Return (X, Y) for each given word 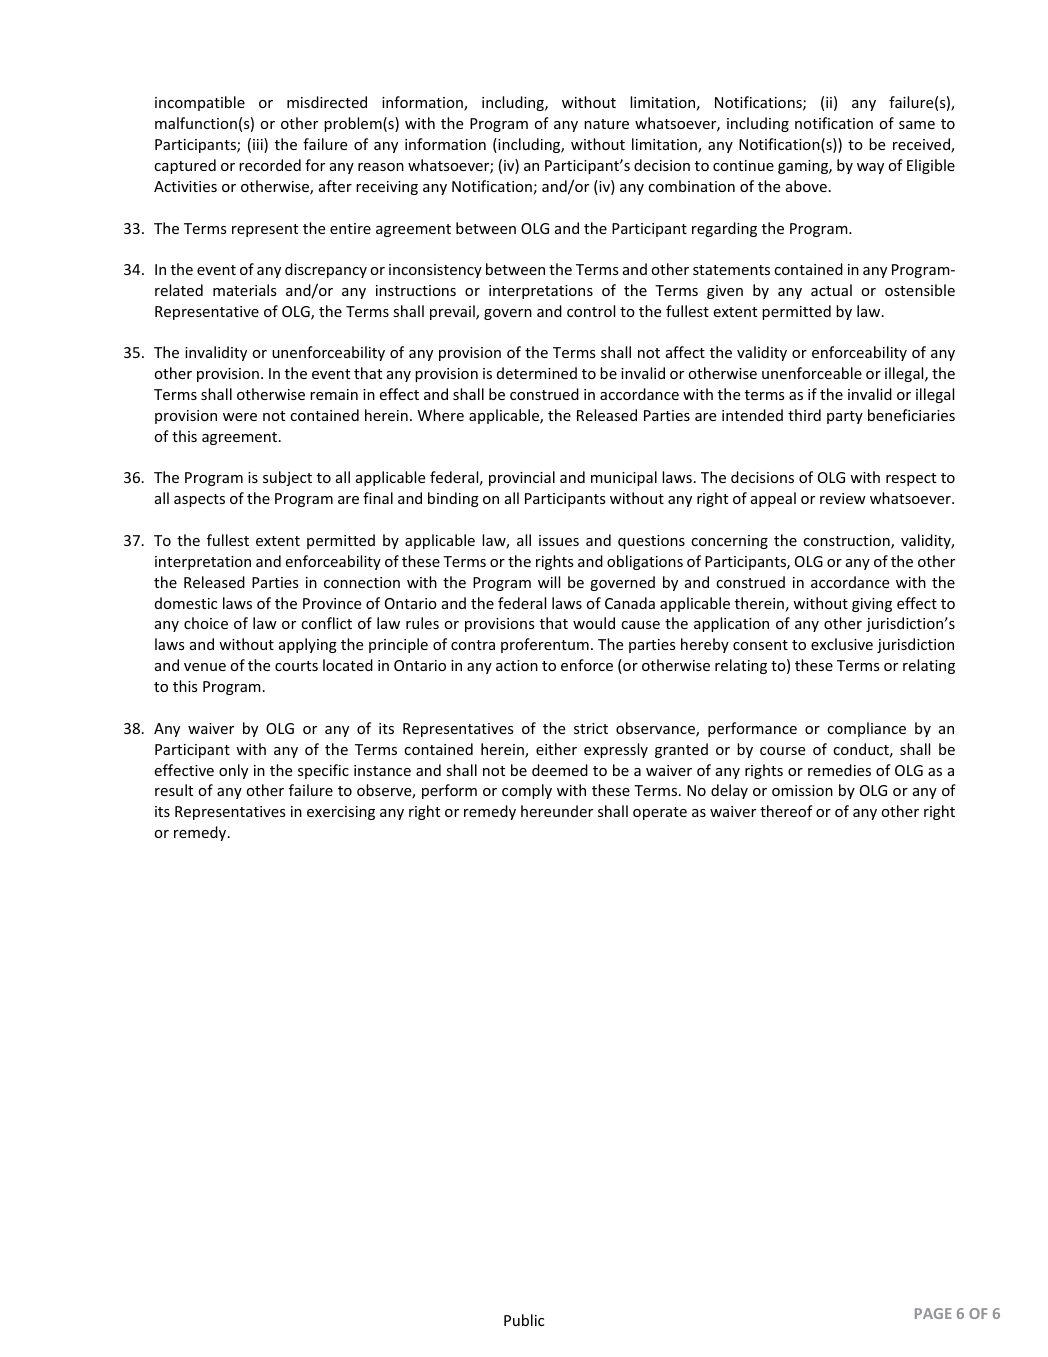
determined (537, 373)
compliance (866, 729)
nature (606, 124)
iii (259, 145)
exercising (341, 813)
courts (296, 666)
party (845, 417)
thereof (786, 811)
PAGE (933, 1313)
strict (591, 728)
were (240, 417)
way (870, 168)
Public (524, 1320)
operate (660, 813)
